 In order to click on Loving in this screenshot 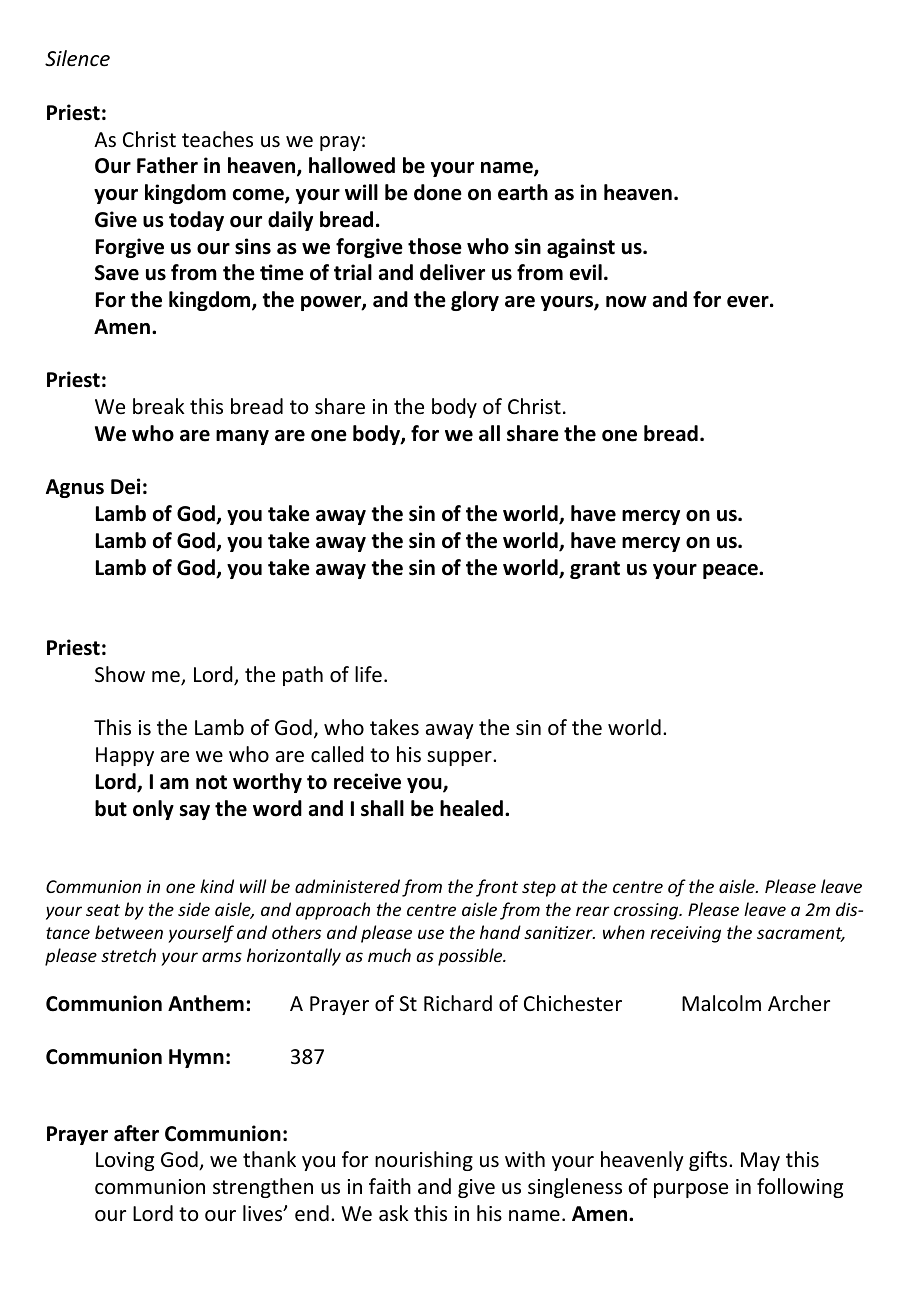, I will do `click(125, 1161)`.
